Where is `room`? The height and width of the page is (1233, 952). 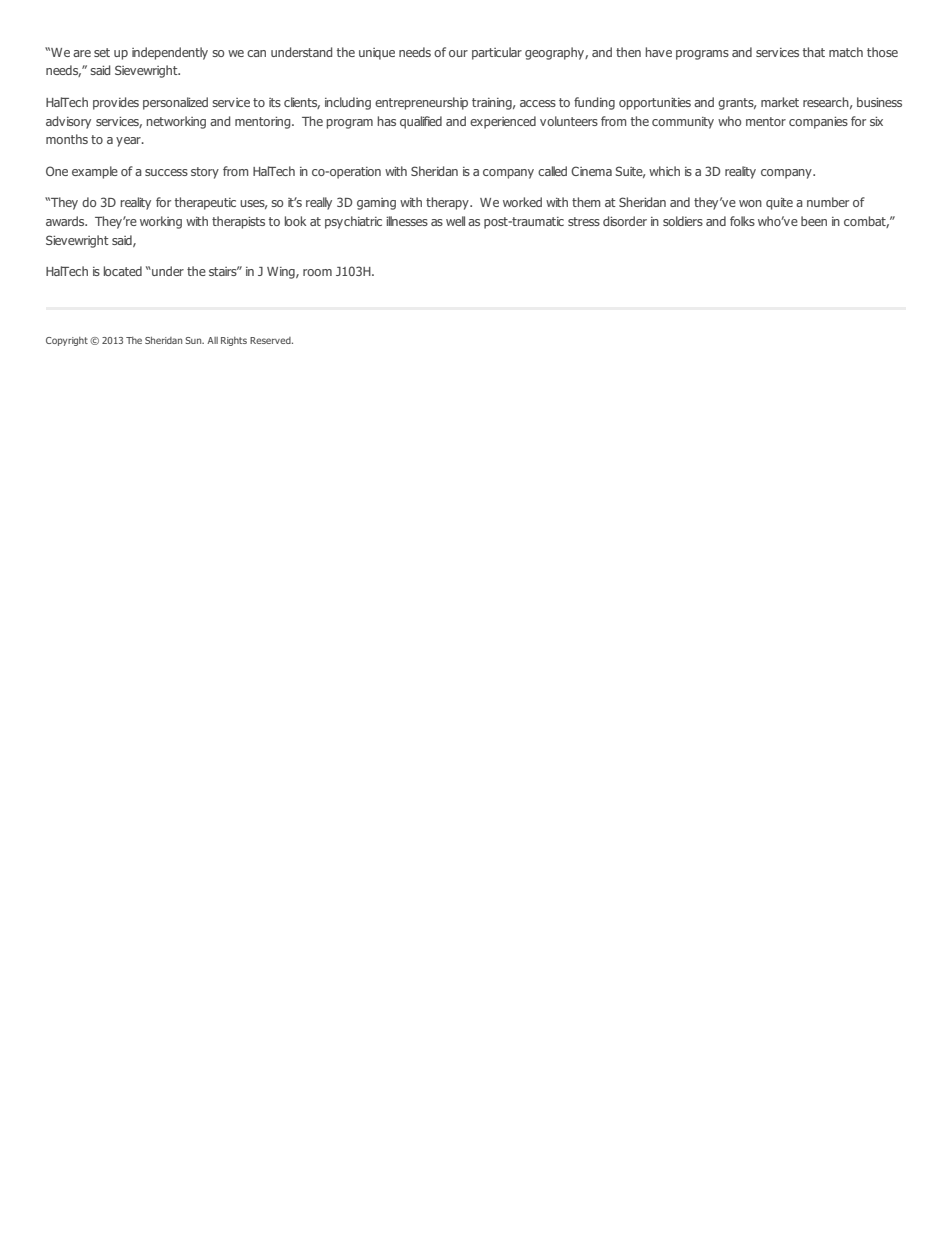 room is located at coordinates (317, 272).
